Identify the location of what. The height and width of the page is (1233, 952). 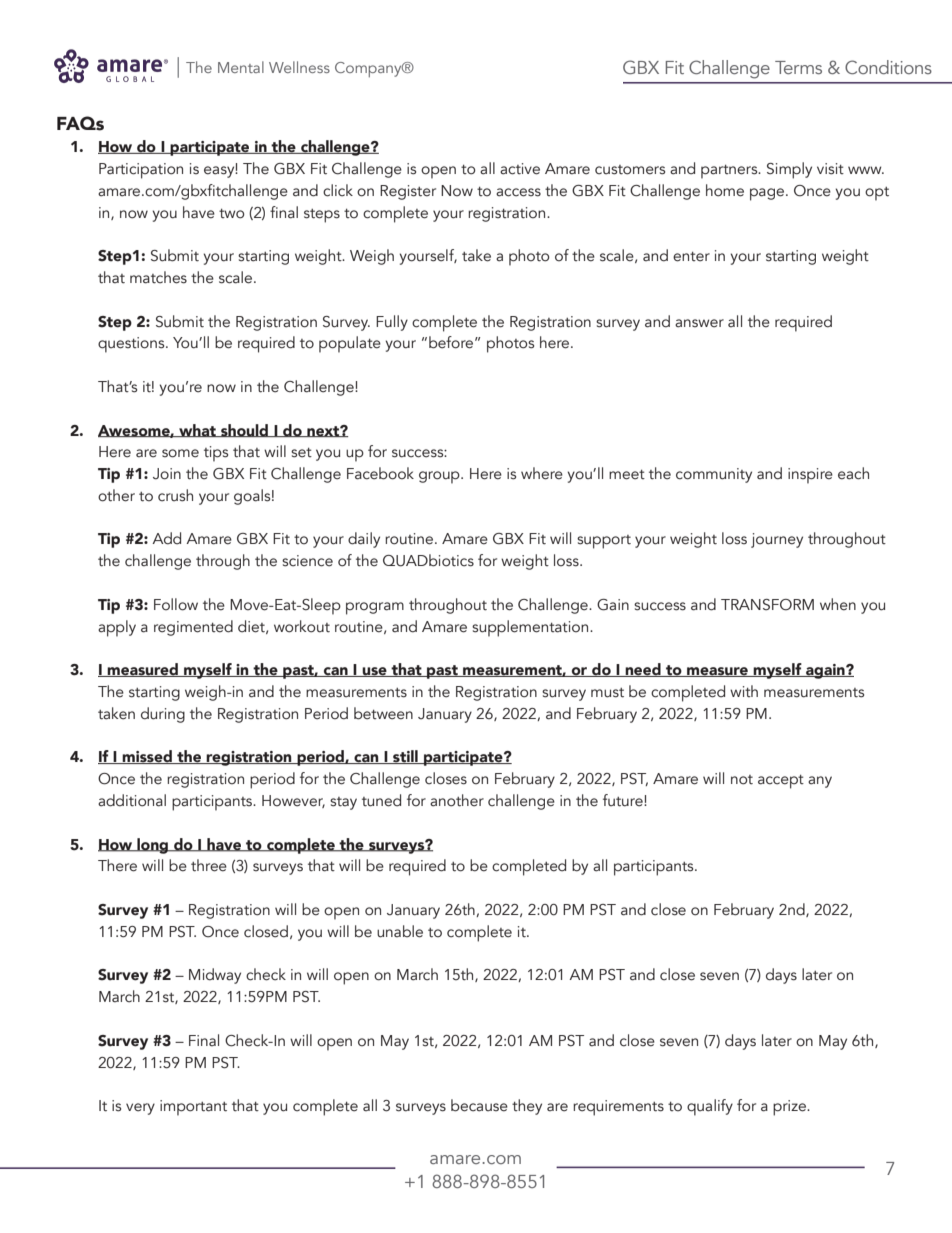
(197, 430).
